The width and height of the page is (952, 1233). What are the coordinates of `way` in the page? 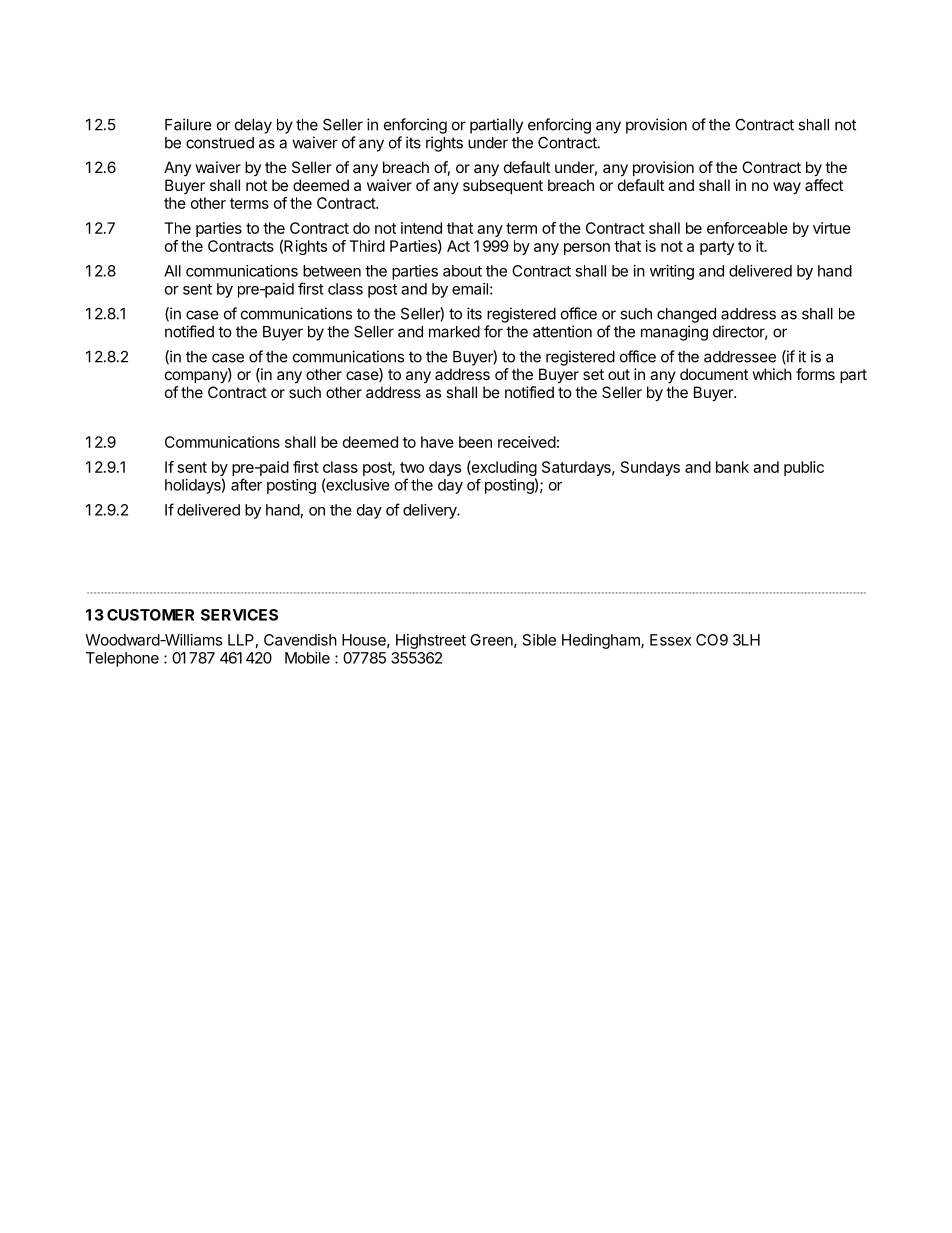 It's located at (787, 188).
